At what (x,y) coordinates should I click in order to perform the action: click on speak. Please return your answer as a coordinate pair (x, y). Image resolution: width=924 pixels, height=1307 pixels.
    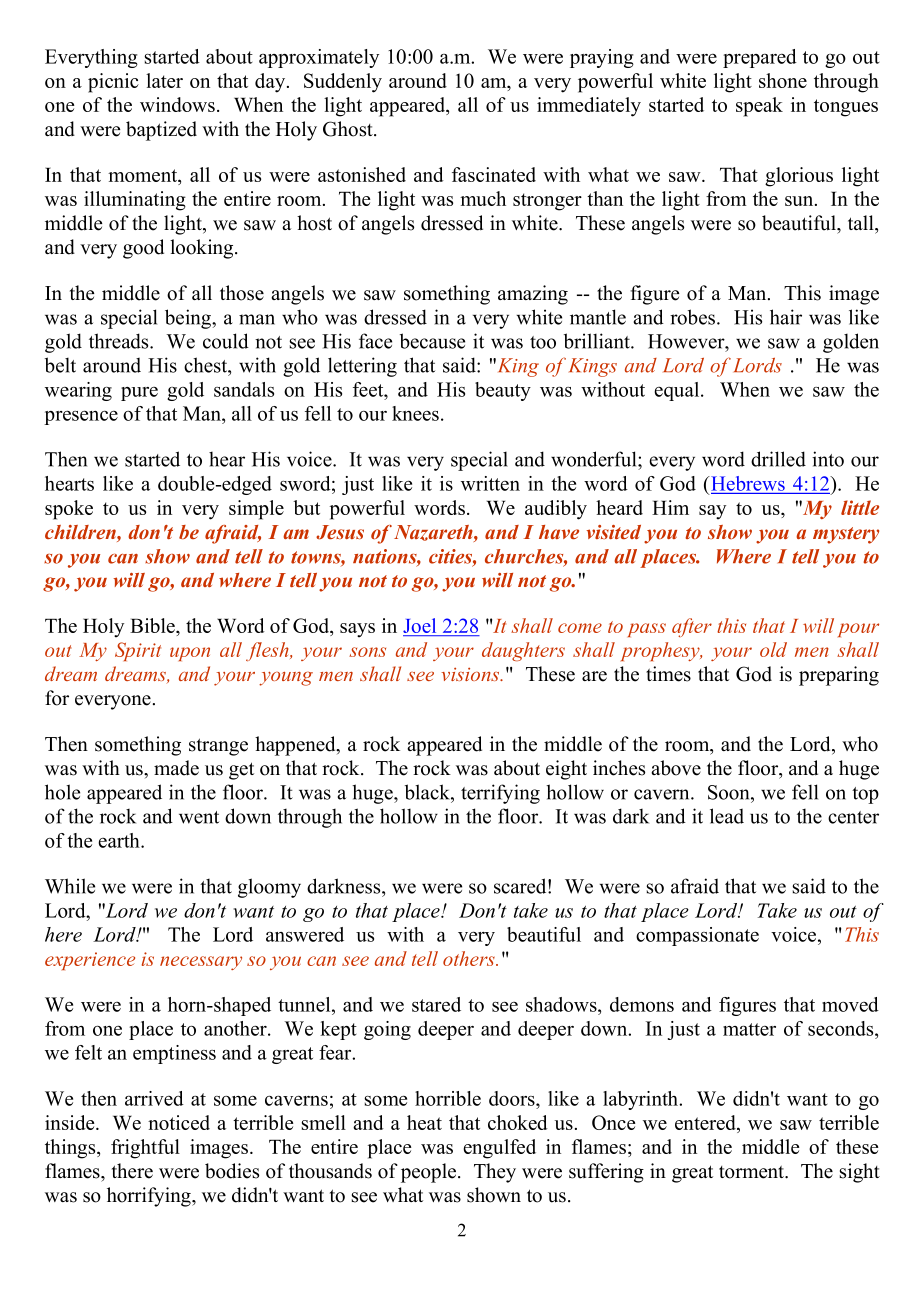
    Looking at the image, I should click on (759, 107).
